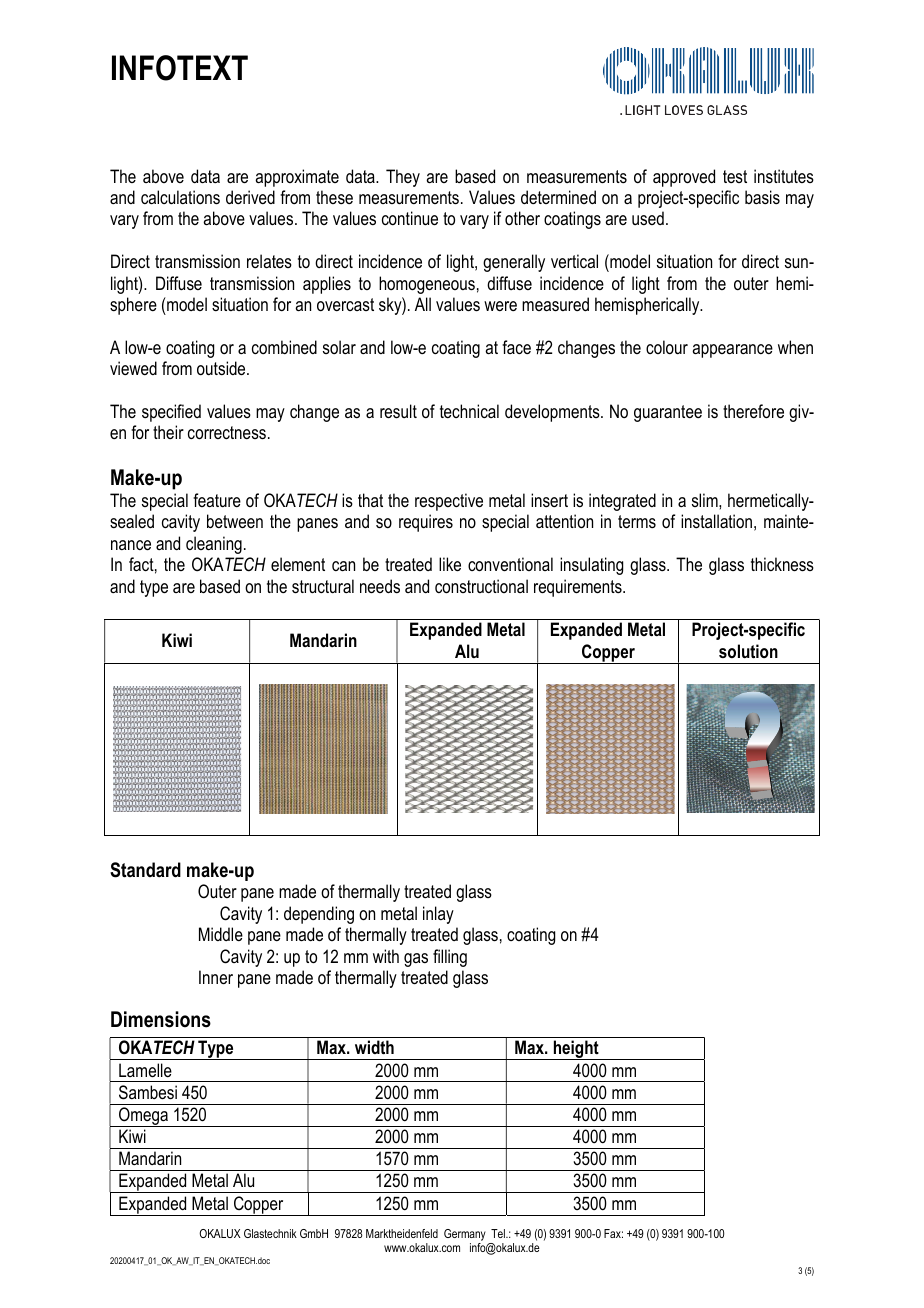  What do you see at coordinates (748, 651) in the screenshot?
I see `solution` at bounding box center [748, 651].
